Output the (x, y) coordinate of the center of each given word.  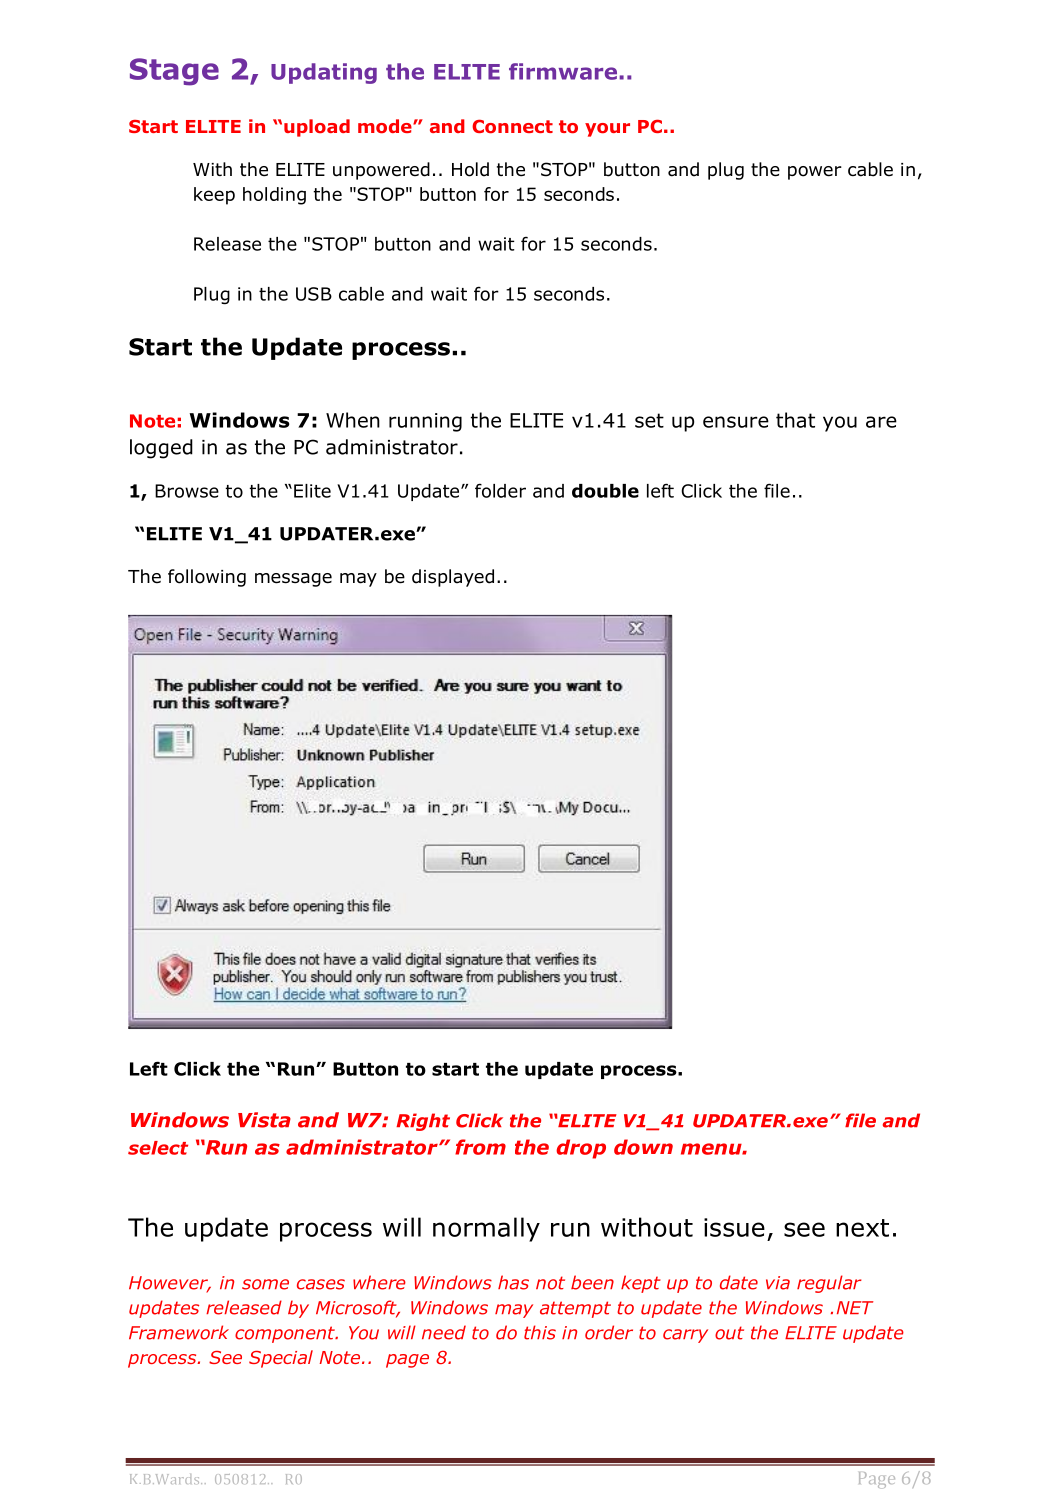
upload (317, 128)
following (207, 578)
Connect (512, 126)
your (607, 130)
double (605, 491)
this (540, 1332)
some (265, 1284)
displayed (453, 578)
